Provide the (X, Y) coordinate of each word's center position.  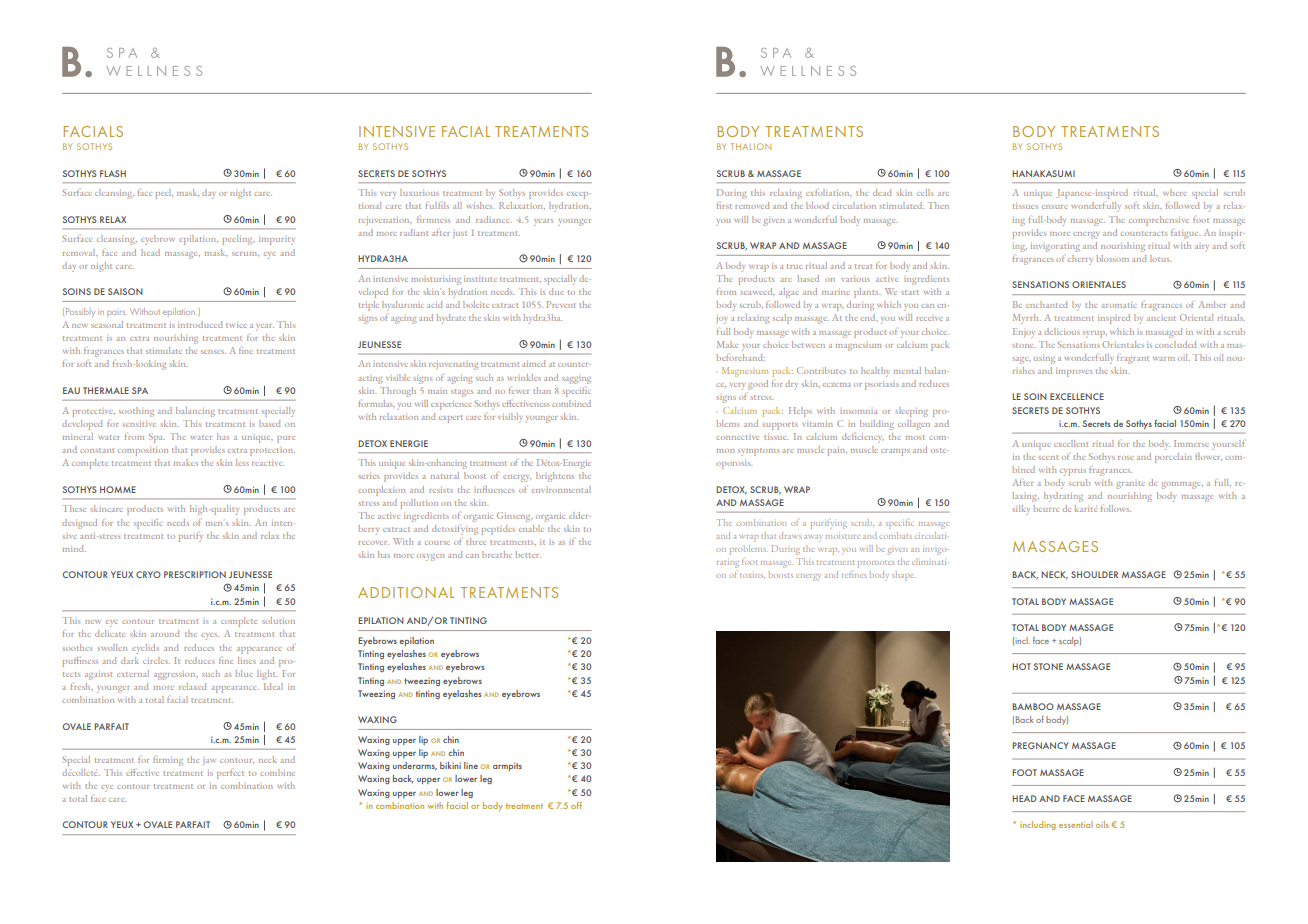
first (724, 205)
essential (1076, 824)
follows (1116, 508)
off (576, 805)
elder (580, 515)
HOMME (118, 489)
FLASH (113, 173)
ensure (1055, 207)
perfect (230, 774)
